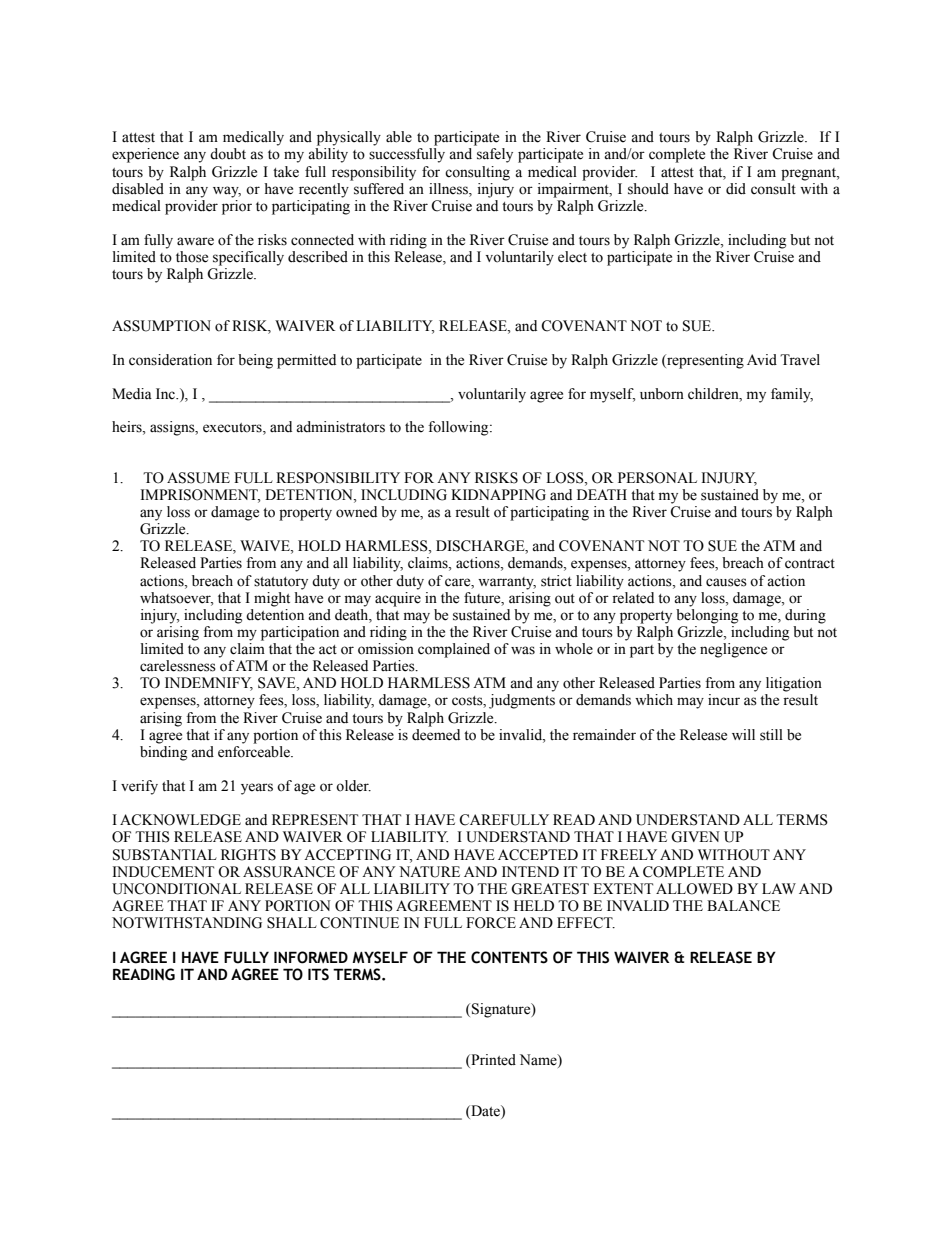  Describe the element at coordinates (495, 155) in the screenshot. I see `safely` at that location.
